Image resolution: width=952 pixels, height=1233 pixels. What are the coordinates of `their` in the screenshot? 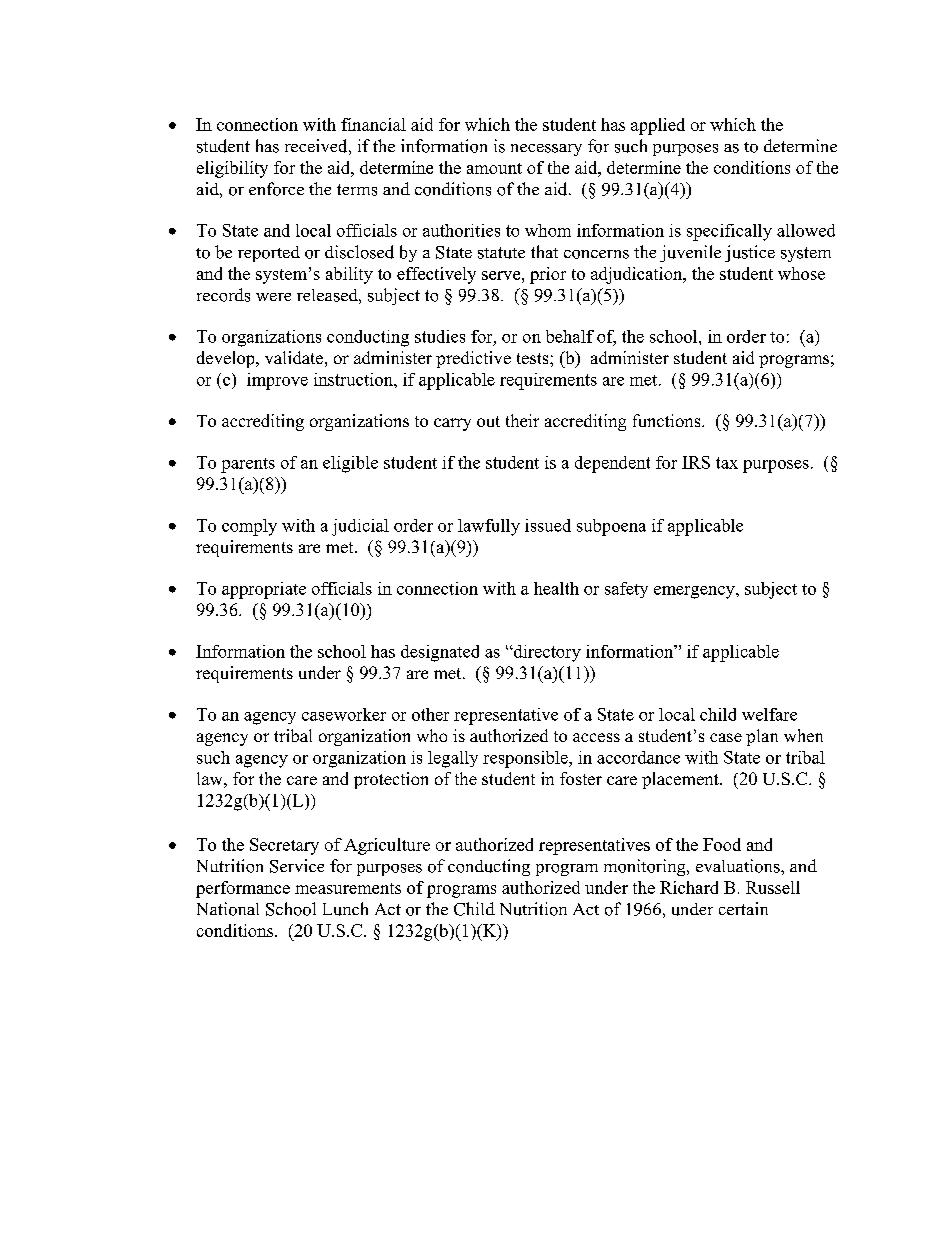 It's located at (522, 420).
